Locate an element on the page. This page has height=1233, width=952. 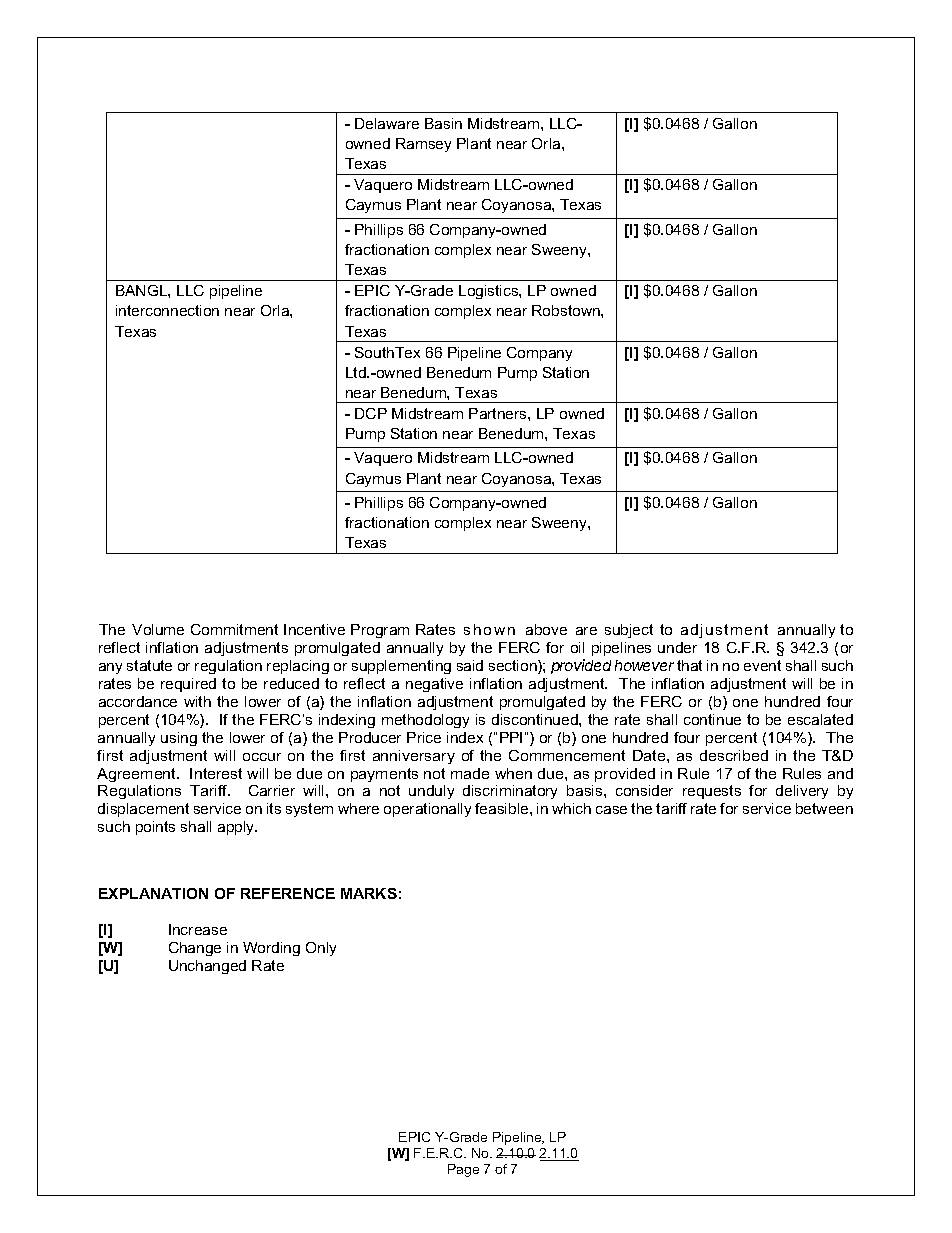
under is located at coordinates (677, 647).
